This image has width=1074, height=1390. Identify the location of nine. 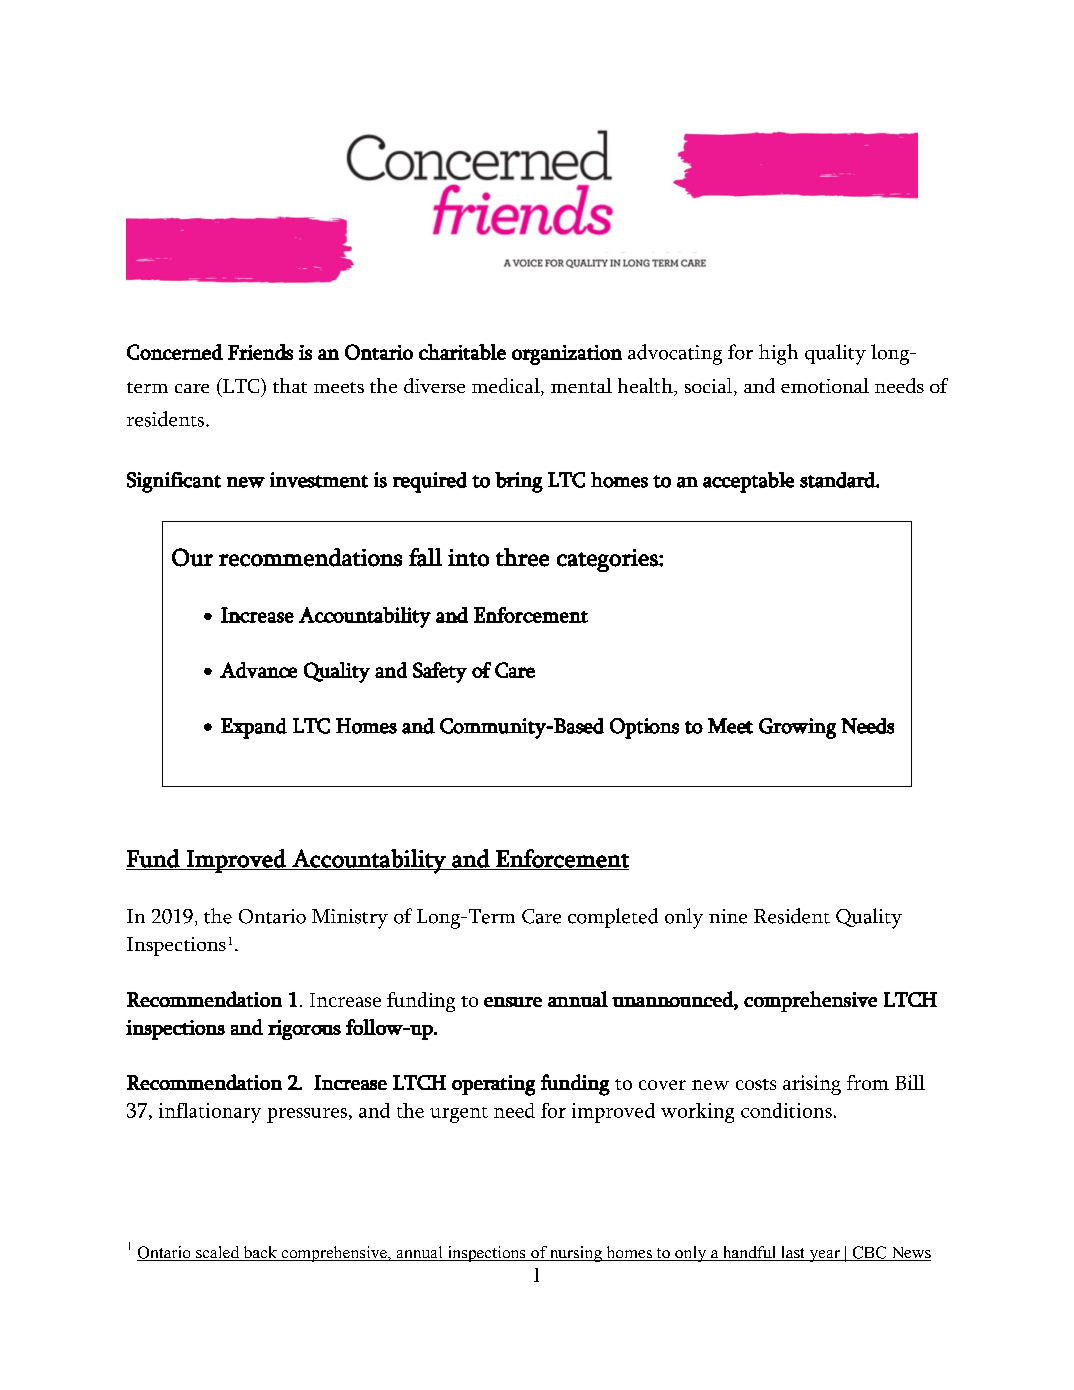
(728, 916).
